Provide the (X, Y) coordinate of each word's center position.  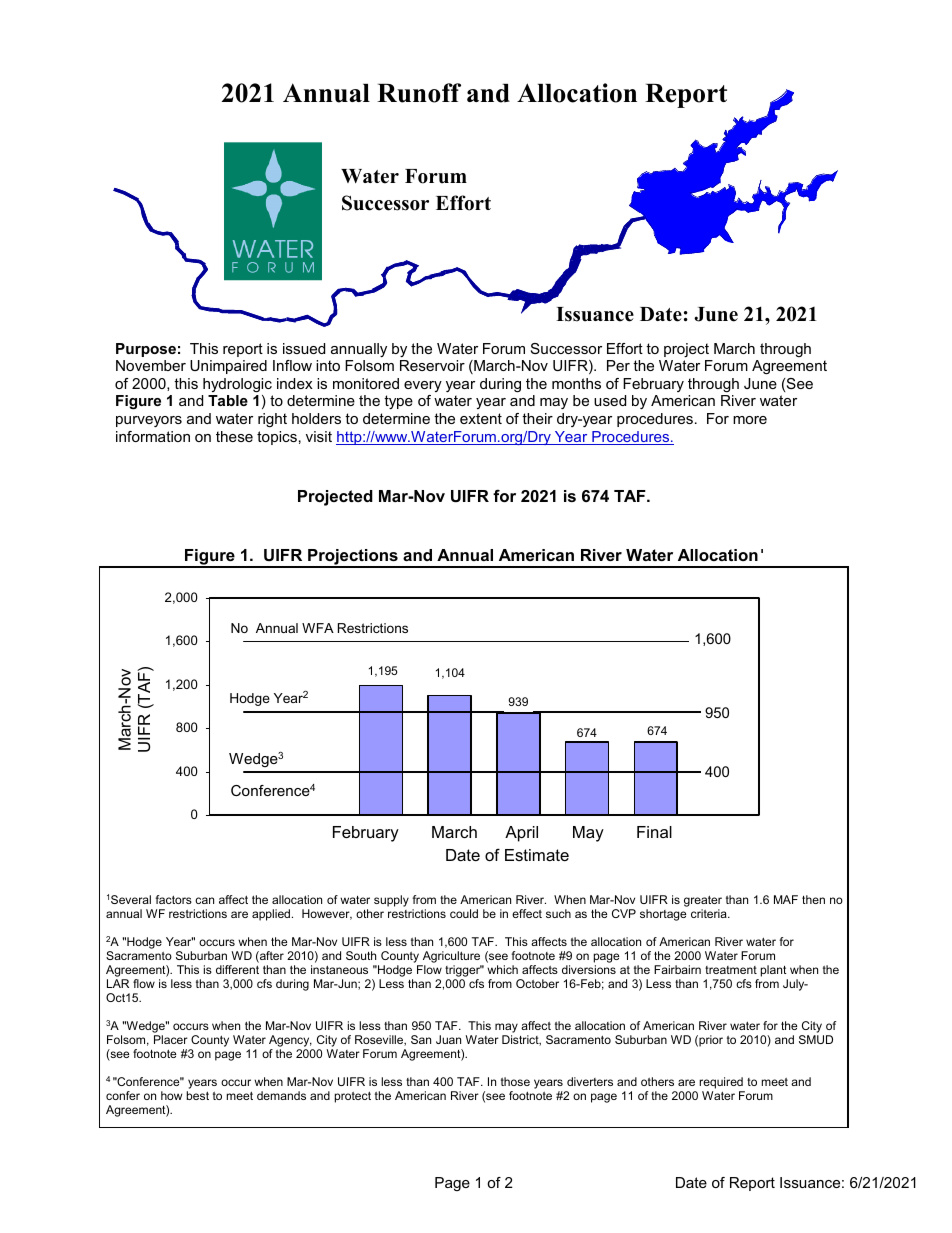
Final (654, 832)
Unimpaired (228, 367)
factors (173, 899)
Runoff (419, 93)
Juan (448, 1039)
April (521, 834)
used (610, 400)
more (750, 420)
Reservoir (432, 365)
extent (481, 418)
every (423, 386)
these (234, 436)
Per (618, 365)
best (197, 1095)
